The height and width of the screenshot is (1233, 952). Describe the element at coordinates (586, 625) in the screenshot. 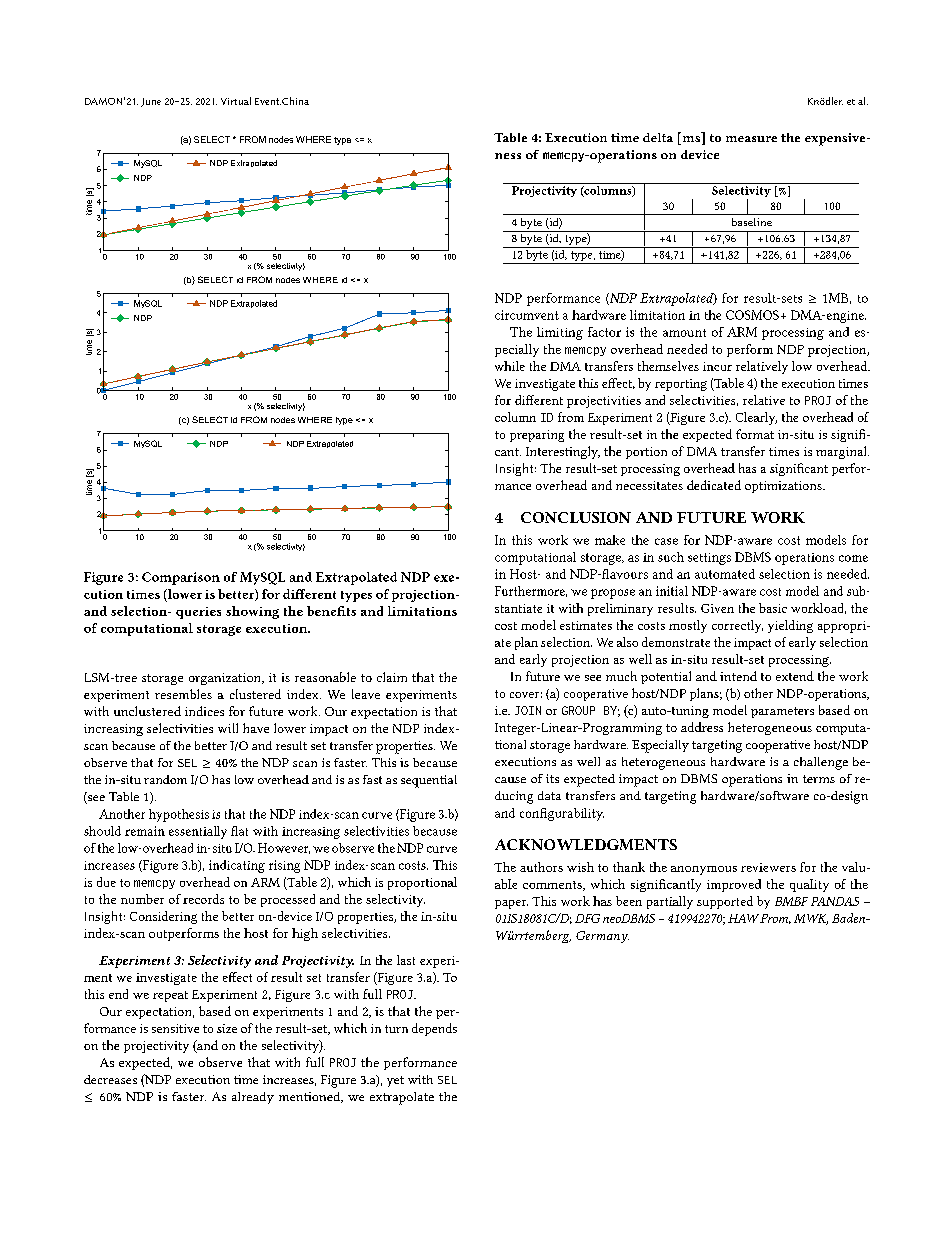

I see `estimates` at that location.
